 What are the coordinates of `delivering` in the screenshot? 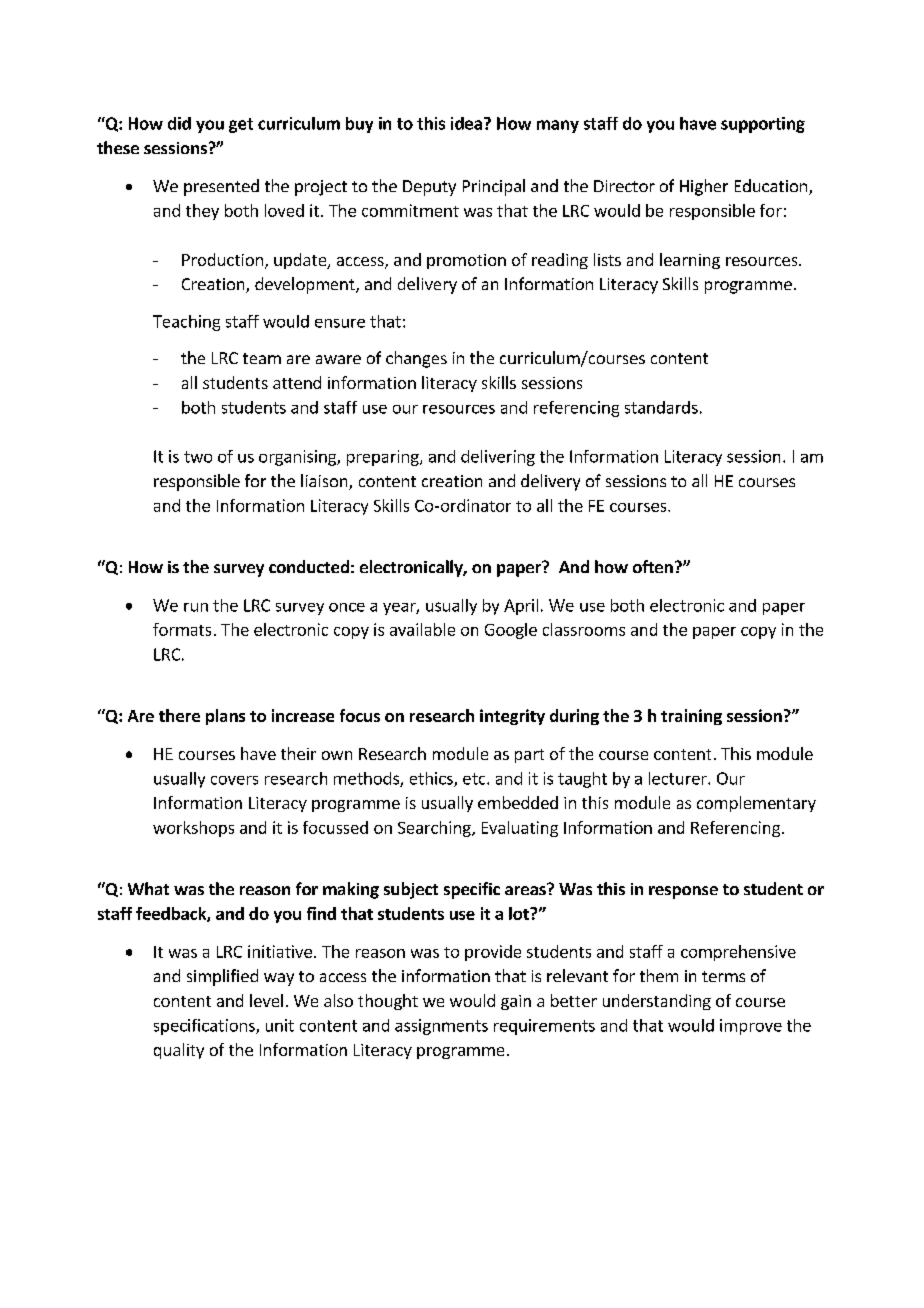 It's located at (498, 458).
